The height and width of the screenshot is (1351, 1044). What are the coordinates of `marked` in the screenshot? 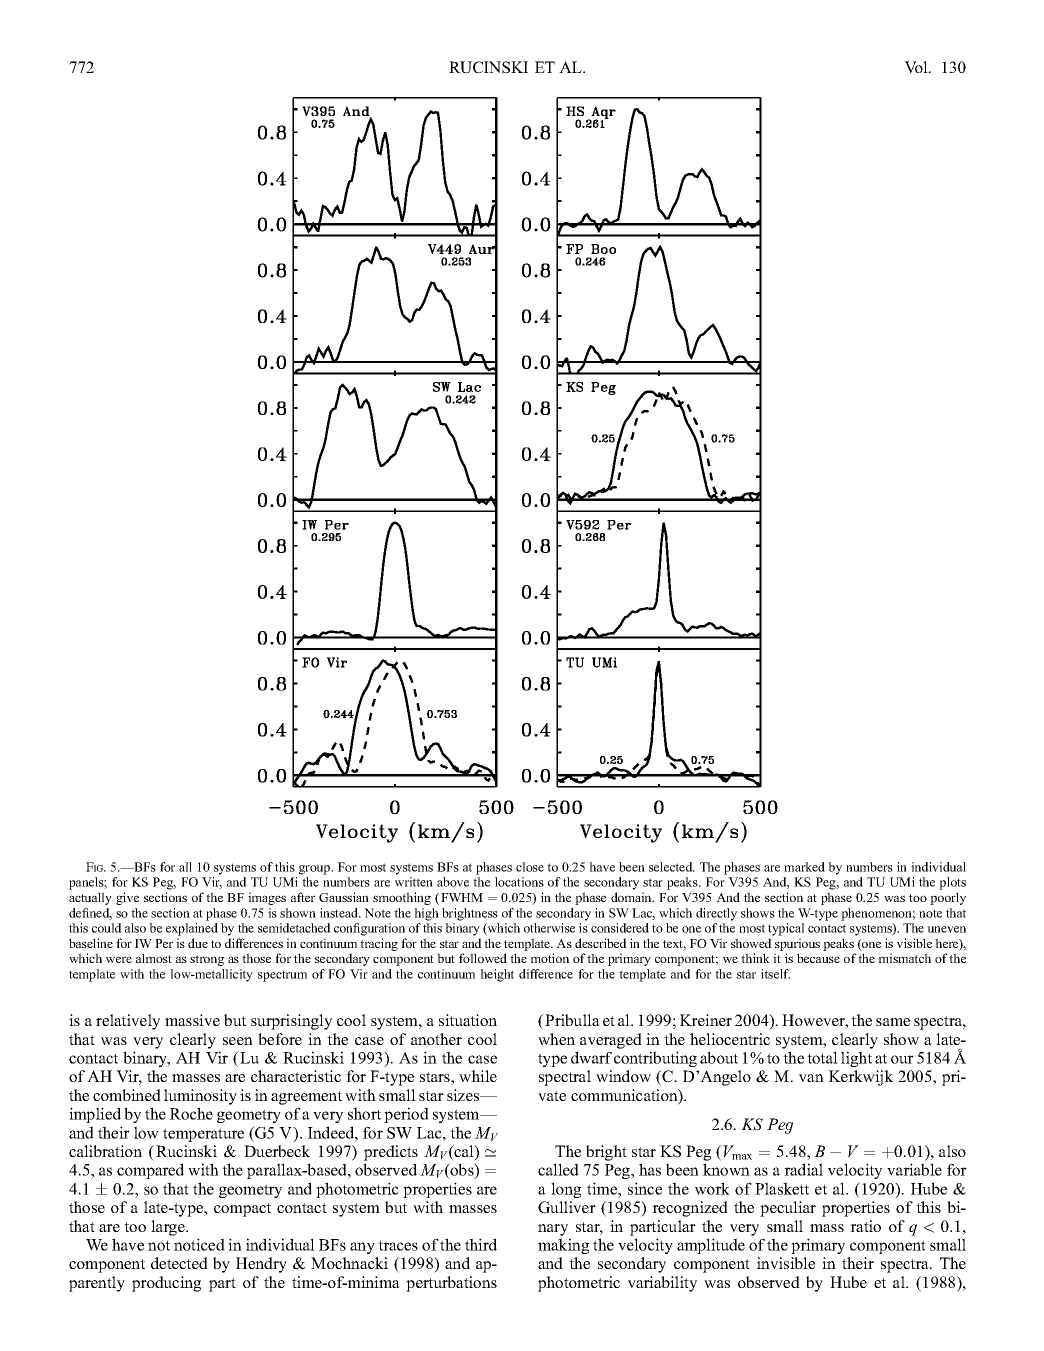 It's located at (804, 867).
